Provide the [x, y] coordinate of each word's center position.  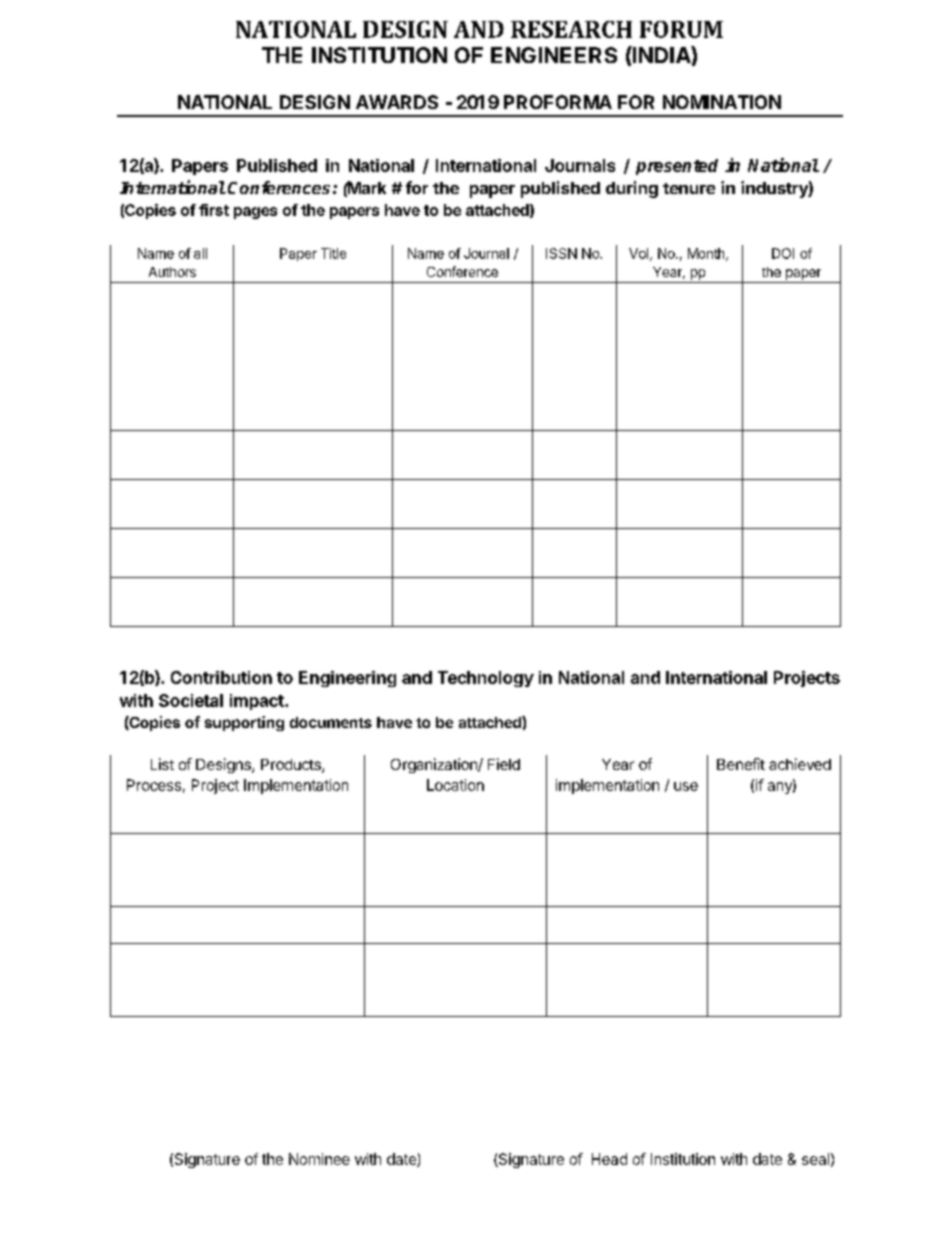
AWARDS [397, 102]
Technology [486, 679]
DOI [783, 253]
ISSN [561, 253]
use [686, 786]
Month [707, 254]
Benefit [741, 764]
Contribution [221, 677]
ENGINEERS [554, 55]
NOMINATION [722, 102]
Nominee [319, 1159]
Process [154, 785]
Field [504, 764]
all [200, 253]
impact [258, 702]
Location [455, 785]
